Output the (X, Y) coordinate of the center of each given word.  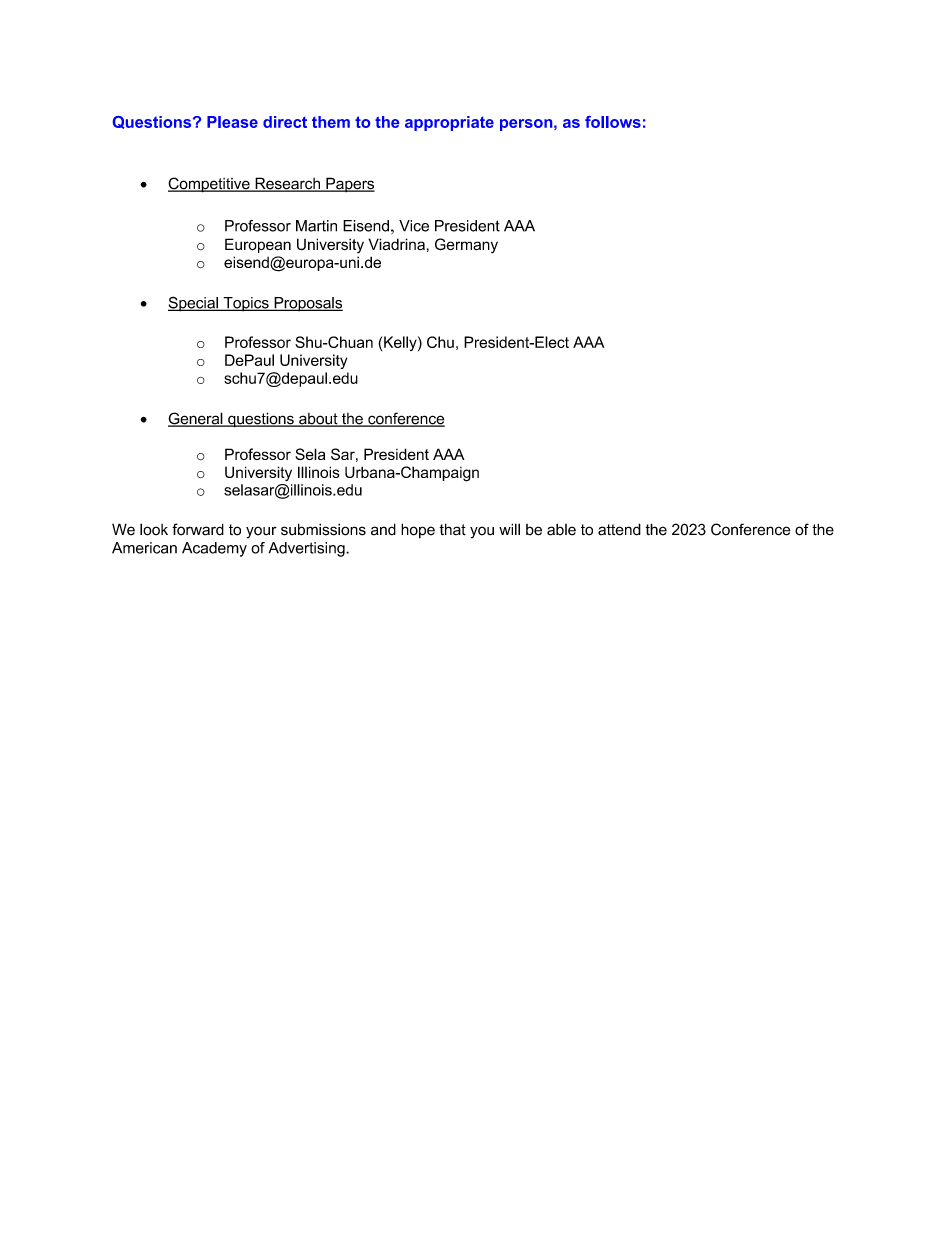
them (331, 122)
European (258, 245)
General (196, 419)
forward (198, 529)
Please (232, 122)
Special (194, 303)
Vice (414, 226)
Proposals (307, 304)
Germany (466, 246)
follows (613, 122)
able (561, 529)
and (383, 529)
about (318, 420)
